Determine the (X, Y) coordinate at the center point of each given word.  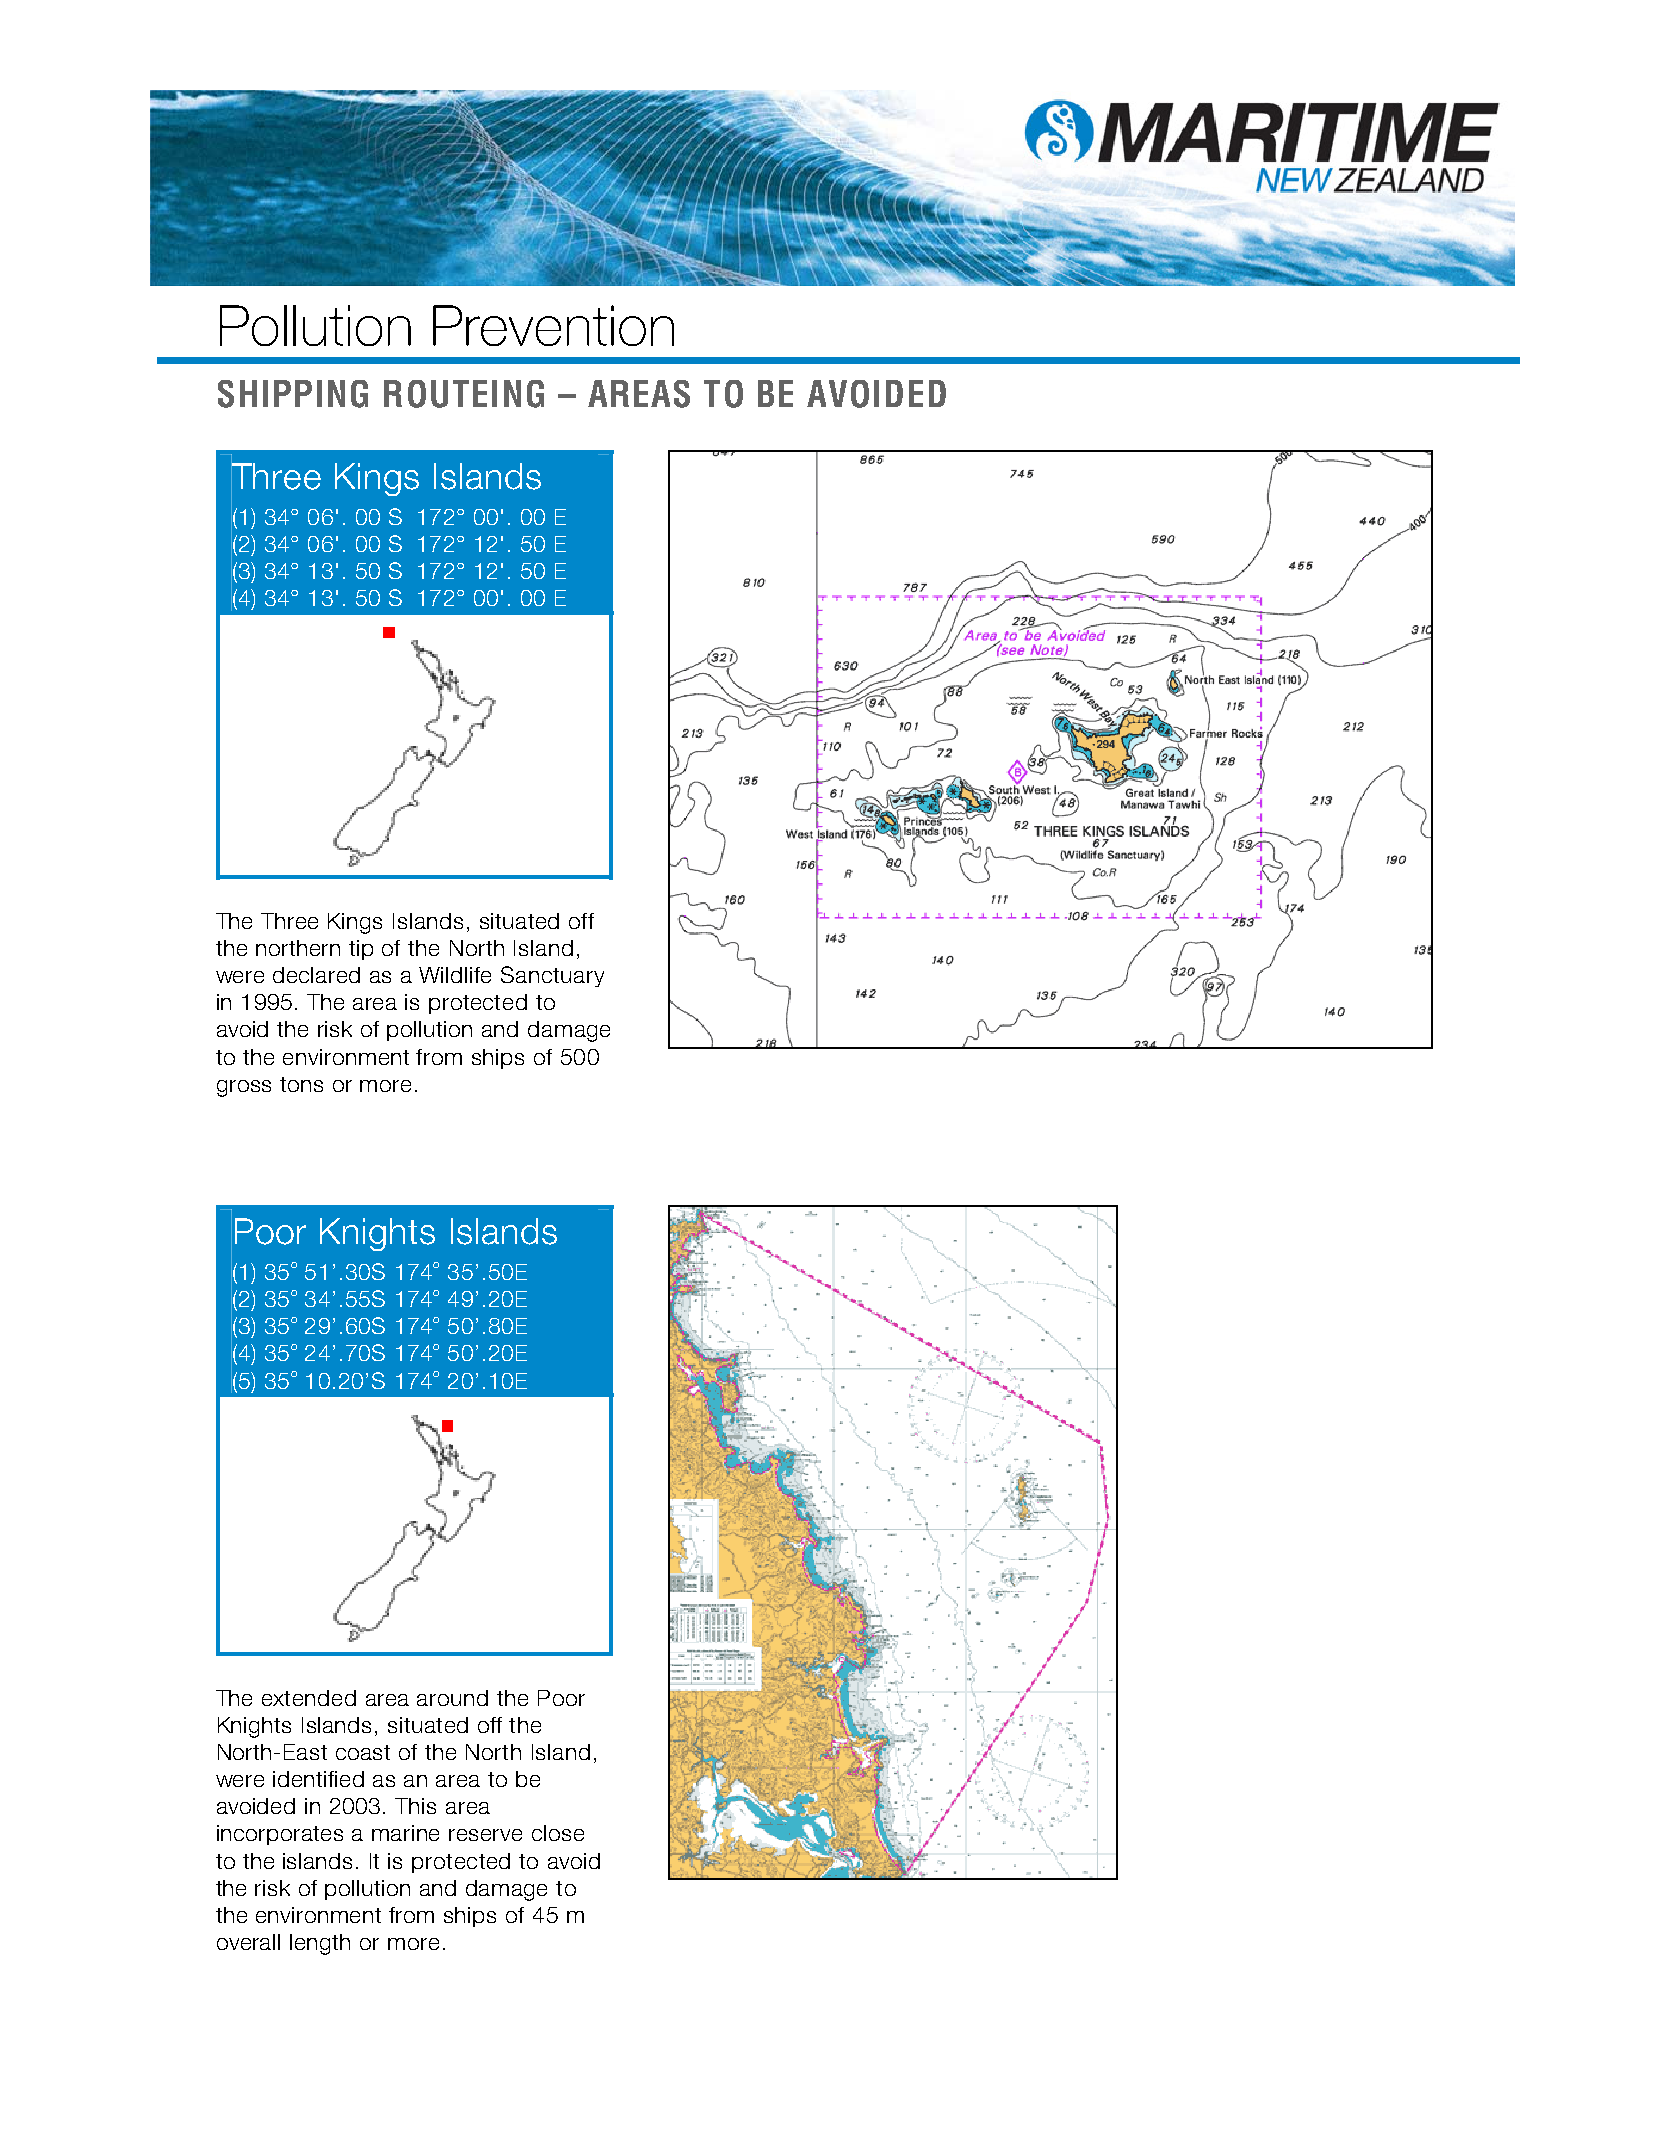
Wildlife (455, 975)
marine (405, 1833)
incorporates (280, 1835)
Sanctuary (552, 976)
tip (361, 950)
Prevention (553, 325)
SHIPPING (293, 394)
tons (301, 1084)
